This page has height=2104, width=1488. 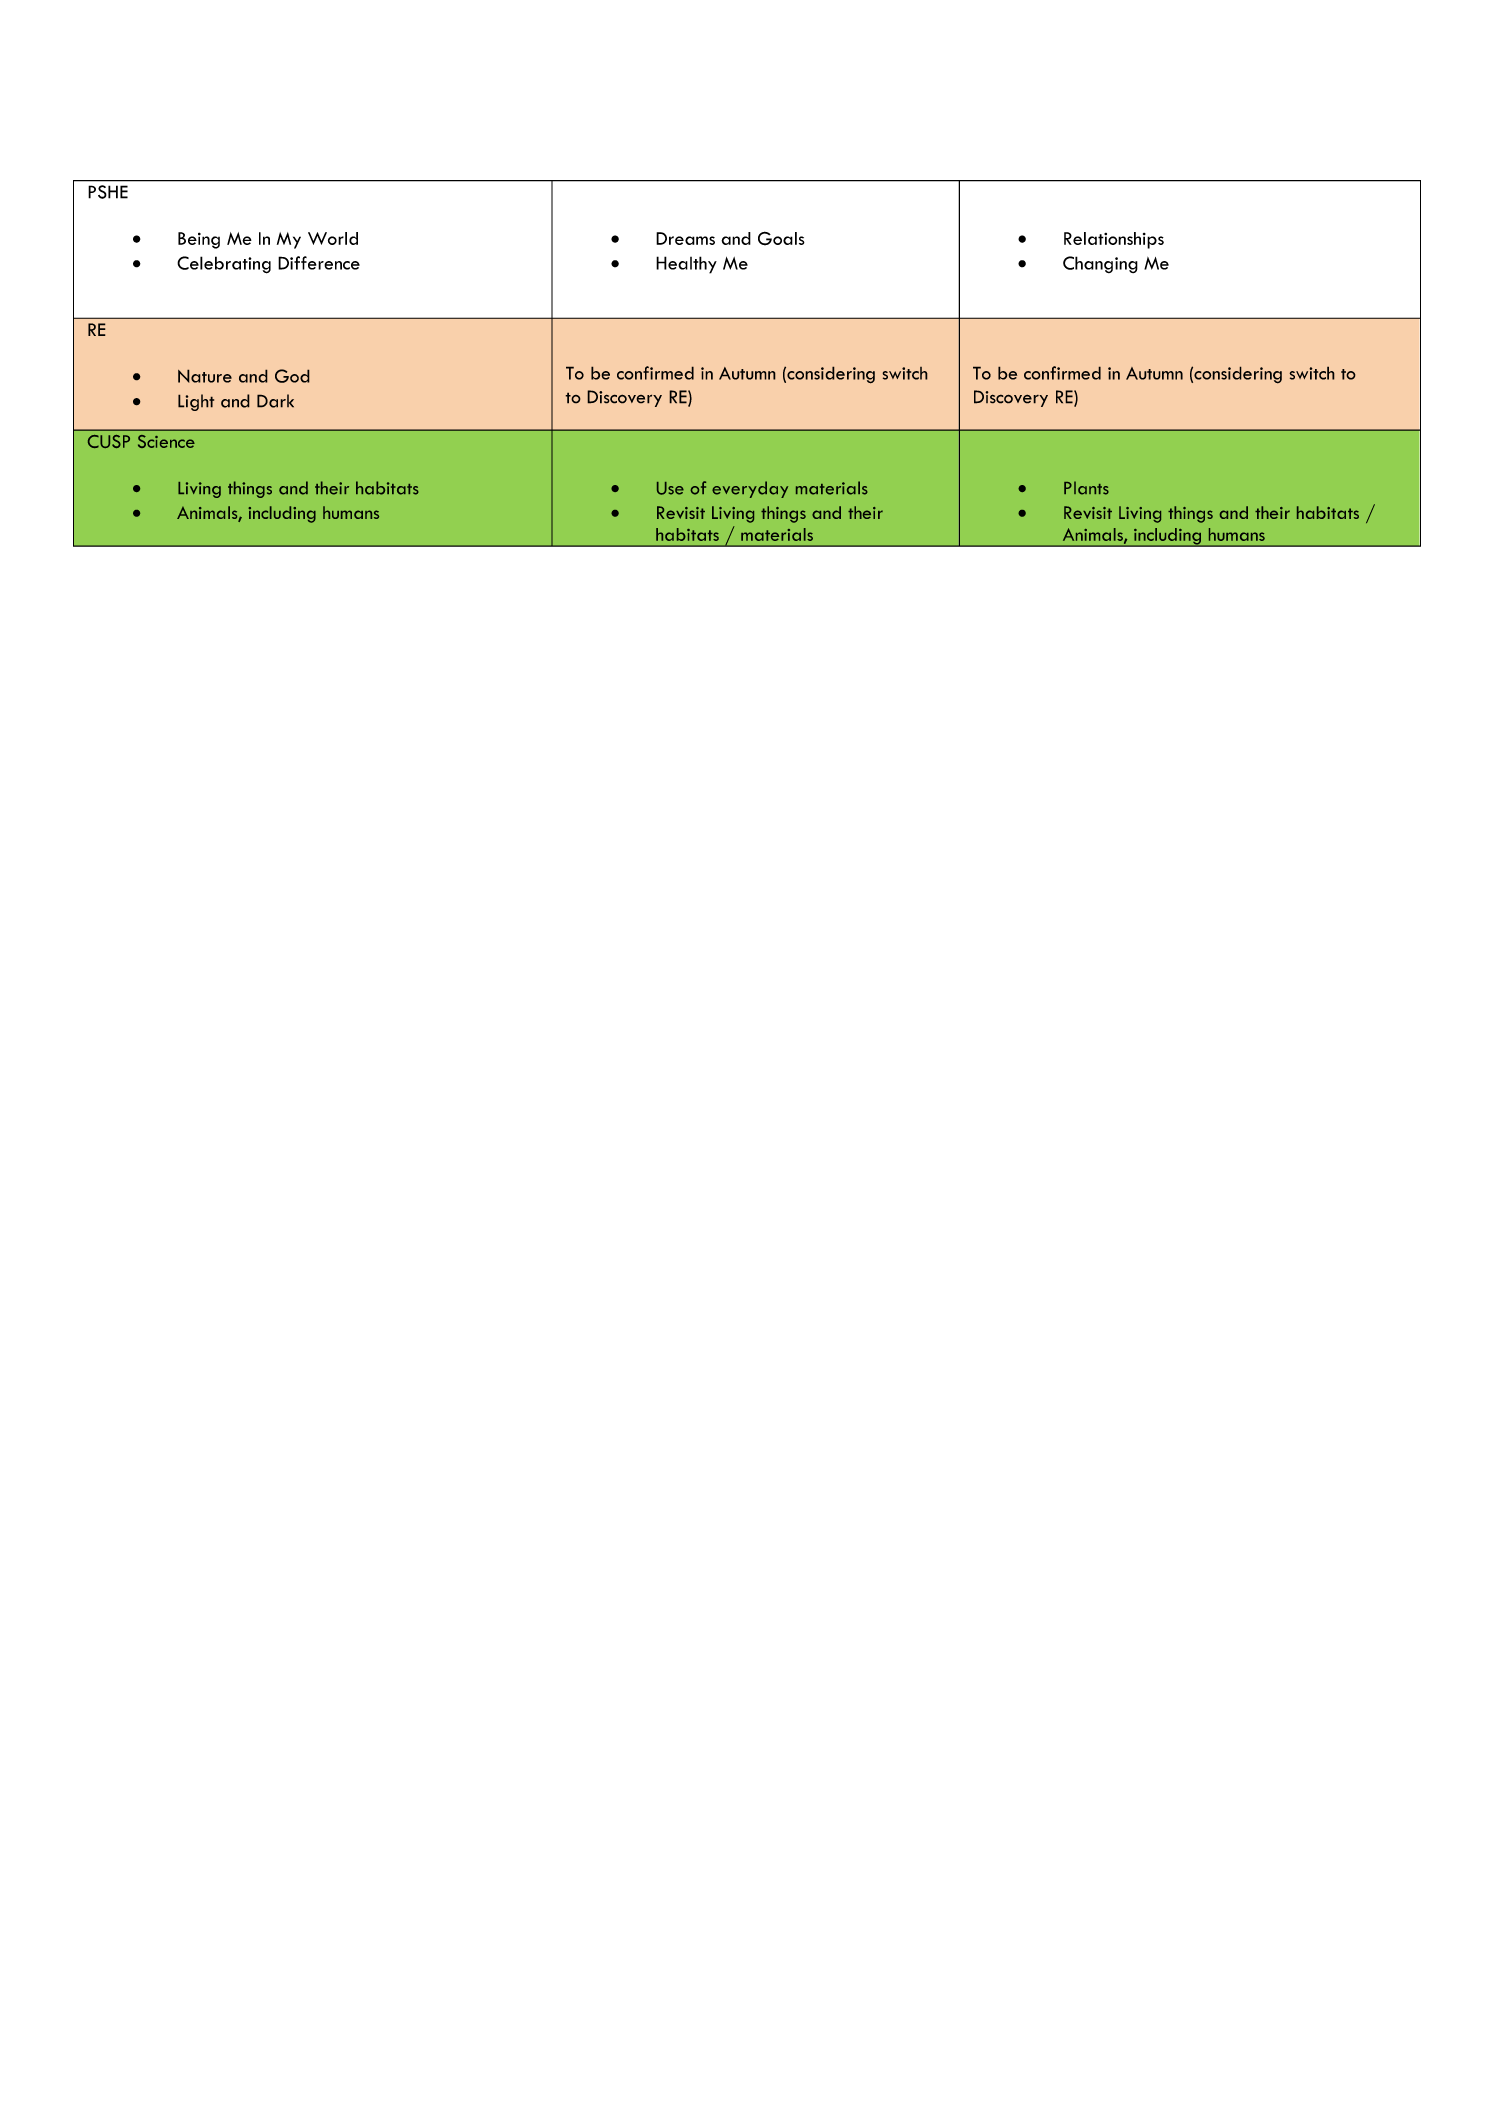 What do you see at coordinates (1114, 240) in the page?
I see `Relationships` at bounding box center [1114, 240].
